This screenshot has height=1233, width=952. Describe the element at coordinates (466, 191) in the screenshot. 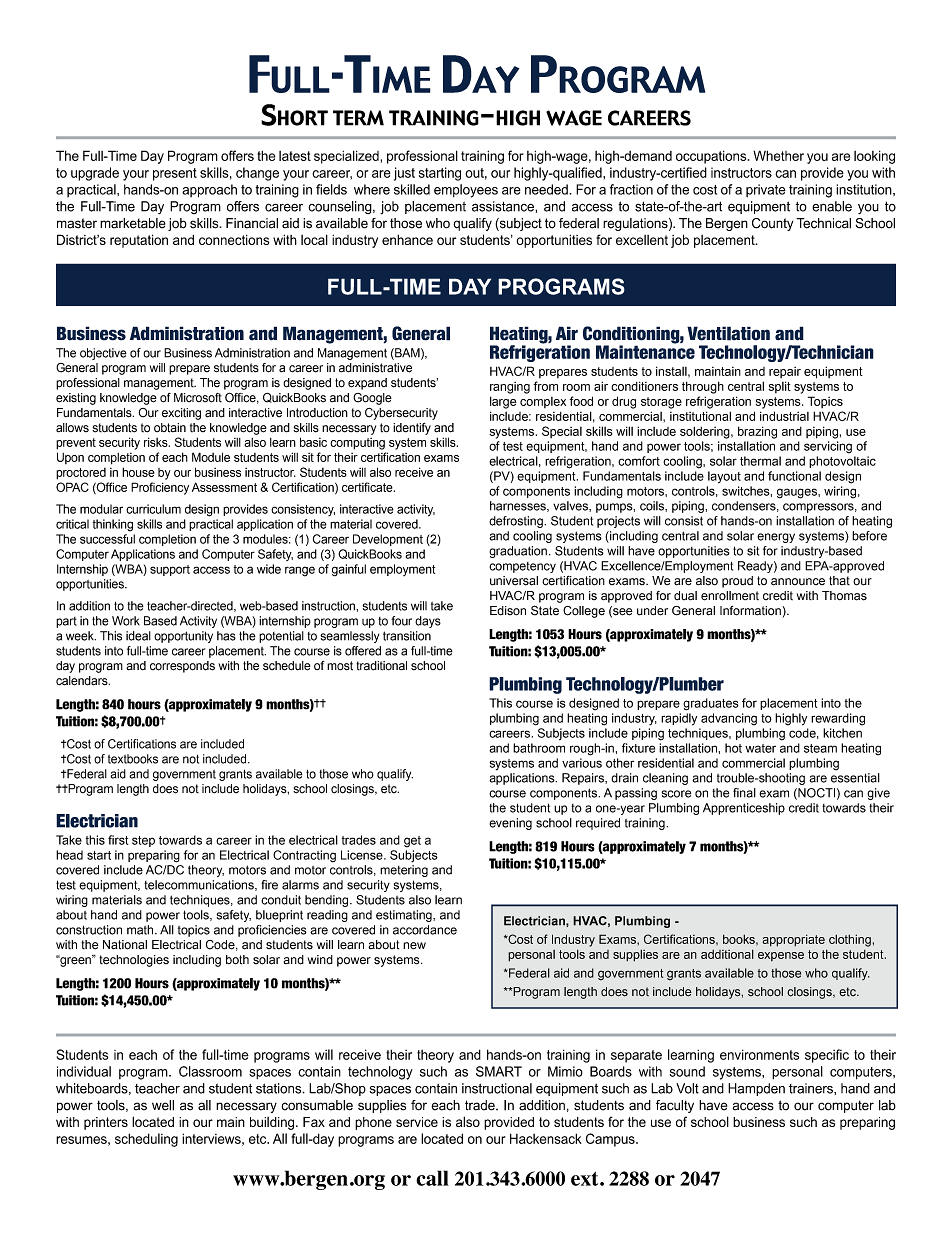

I see `employees` at that location.
